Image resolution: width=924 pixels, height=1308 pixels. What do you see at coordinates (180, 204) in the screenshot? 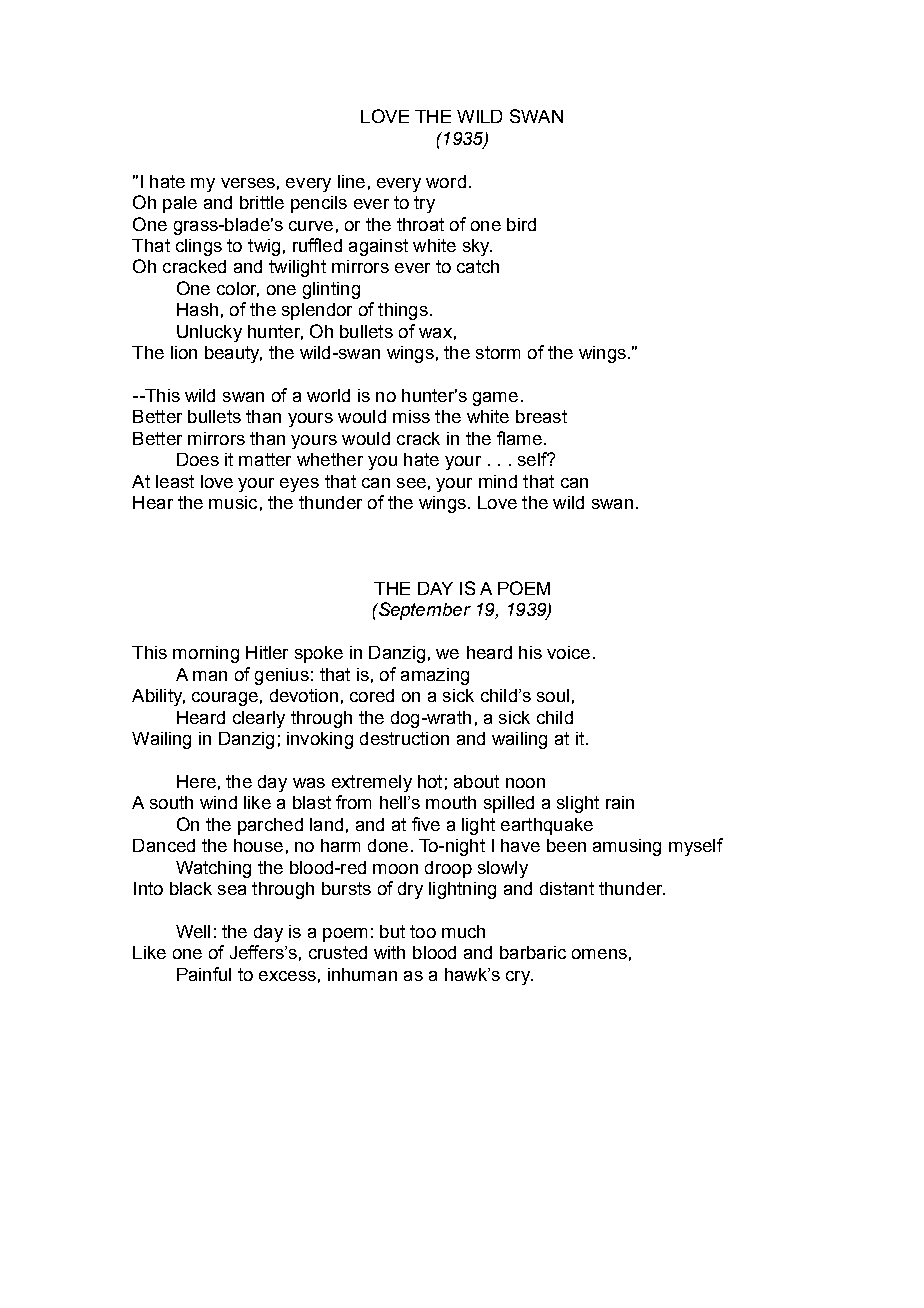
I see `pale` at bounding box center [180, 204].
